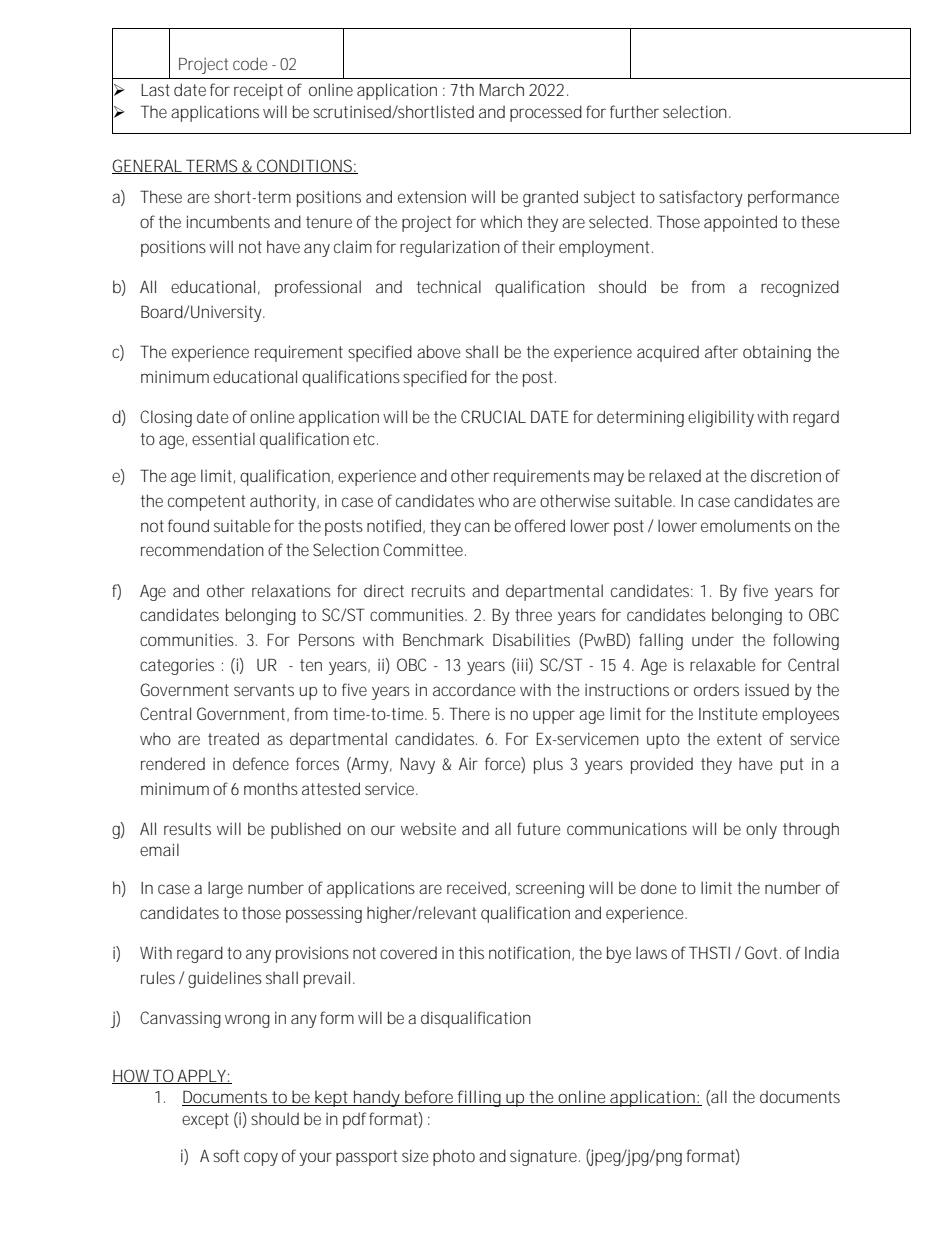 This screenshot has height=1233, width=952. I want to click on recommendation, so click(202, 549).
